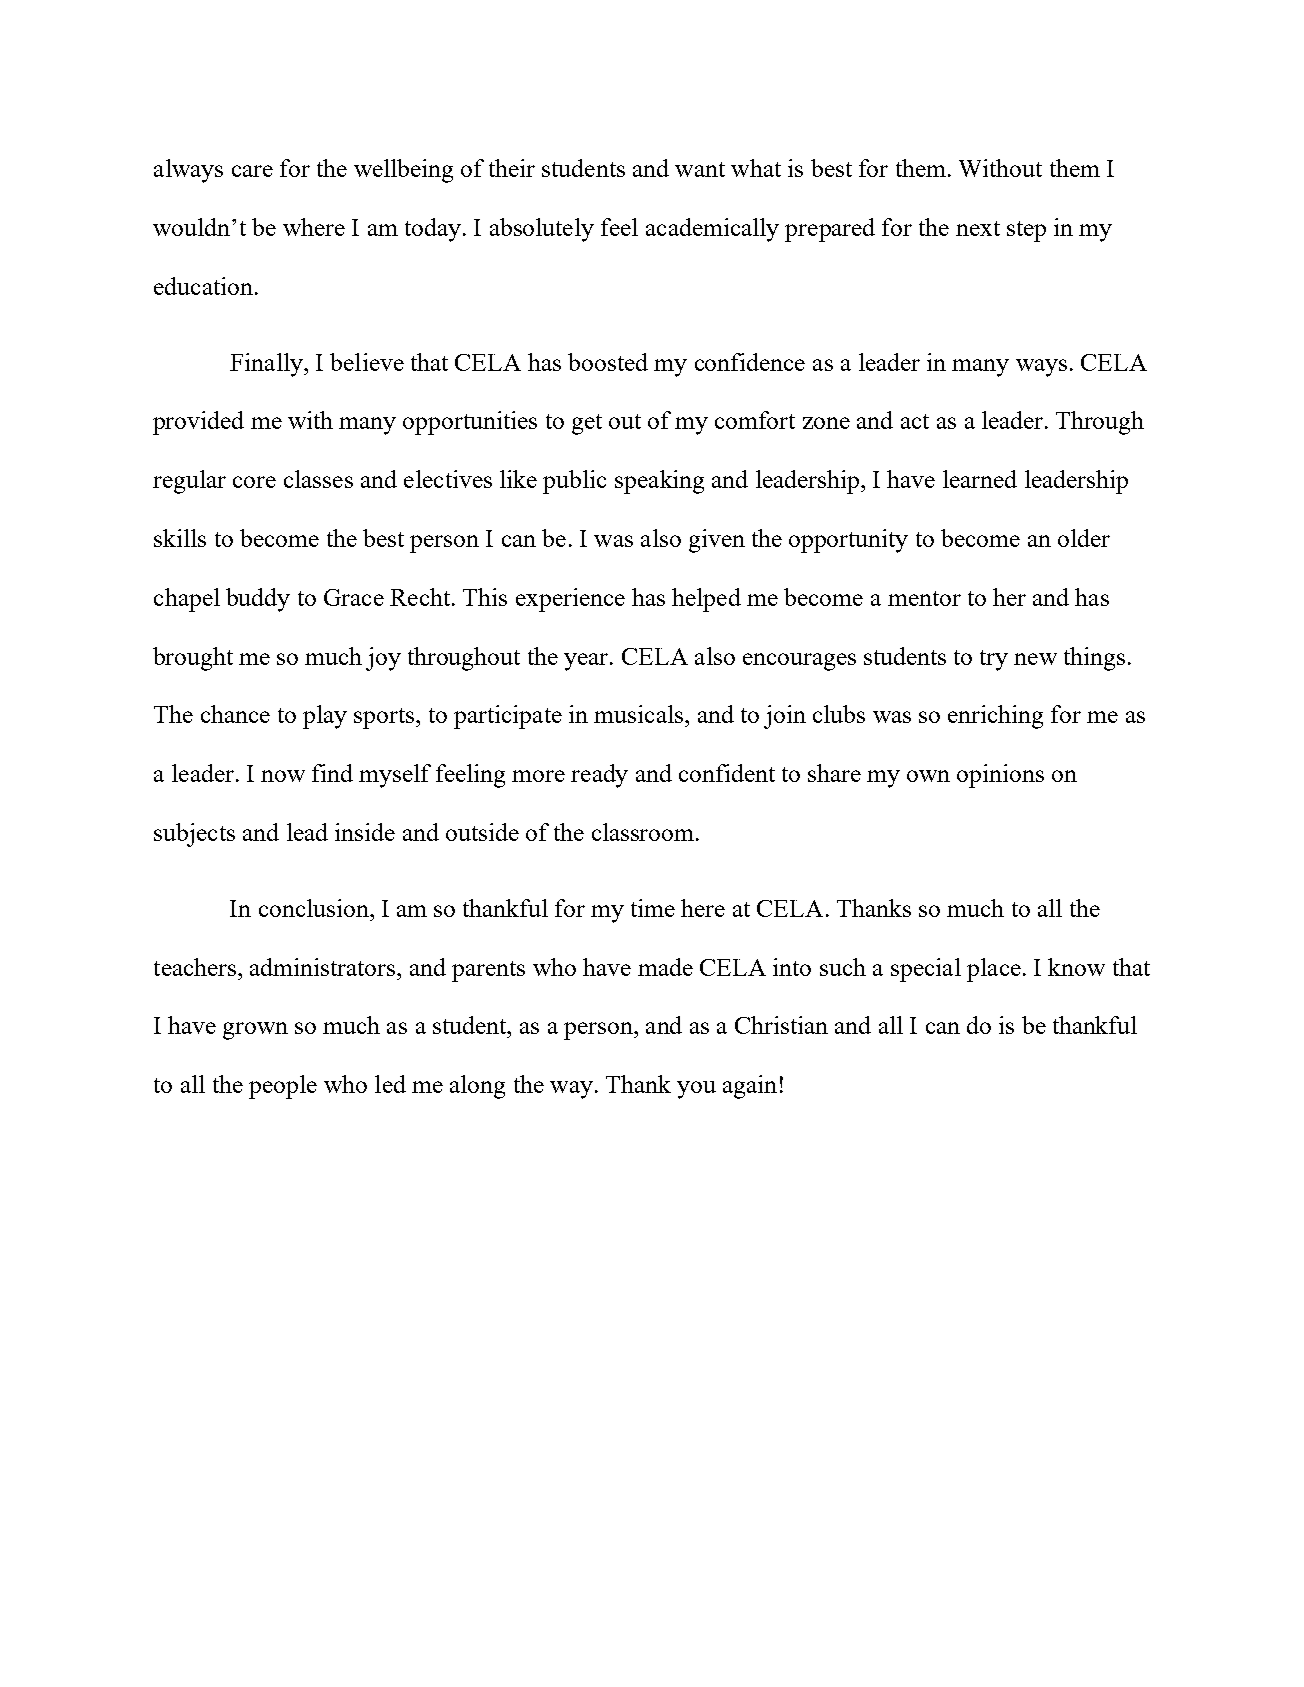  I want to click on people, so click(283, 1087).
